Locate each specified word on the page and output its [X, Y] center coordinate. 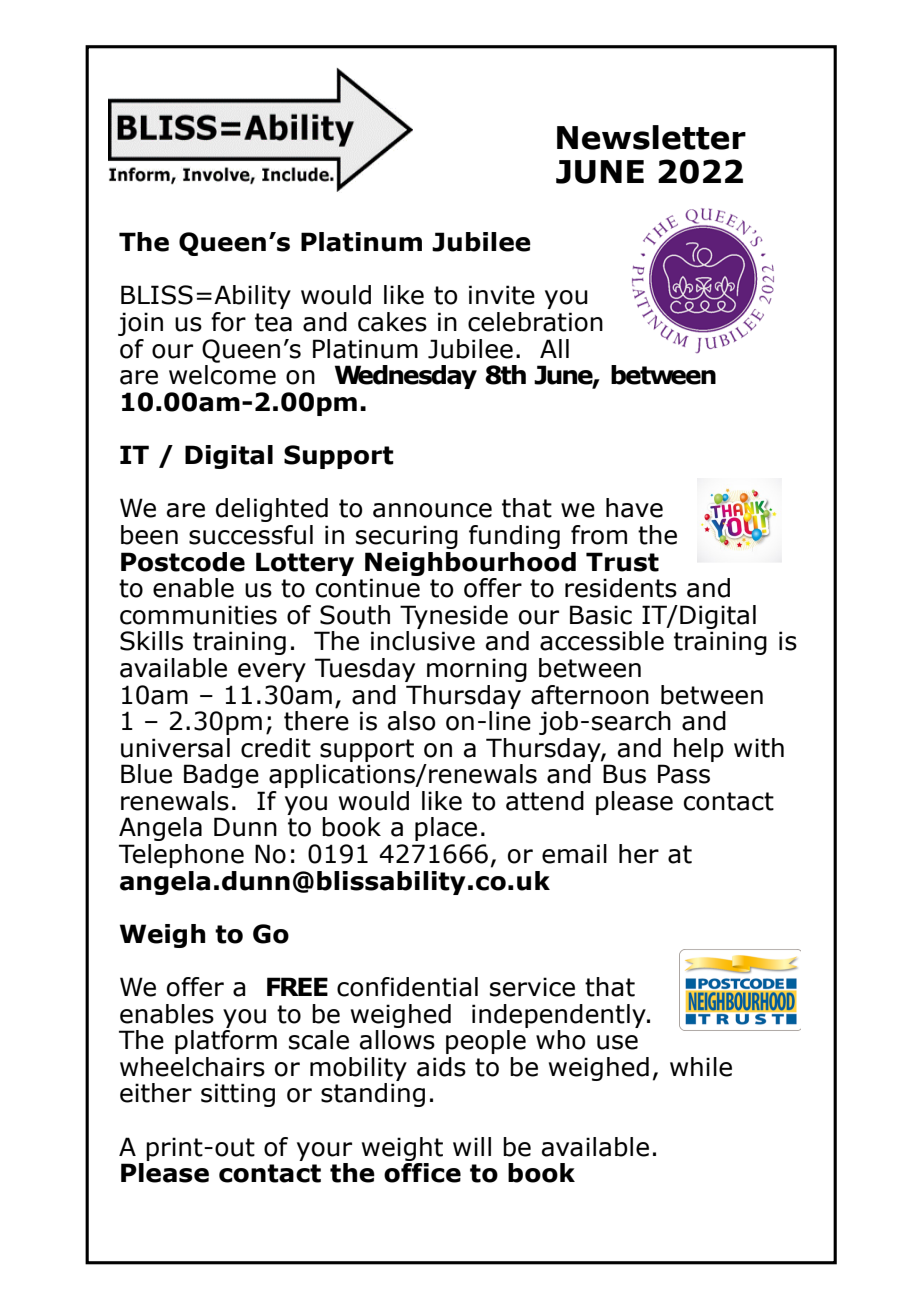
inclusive [423, 641]
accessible [602, 641]
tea [273, 322]
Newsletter [651, 137]
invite [502, 295]
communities [198, 615]
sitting [238, 1095]
